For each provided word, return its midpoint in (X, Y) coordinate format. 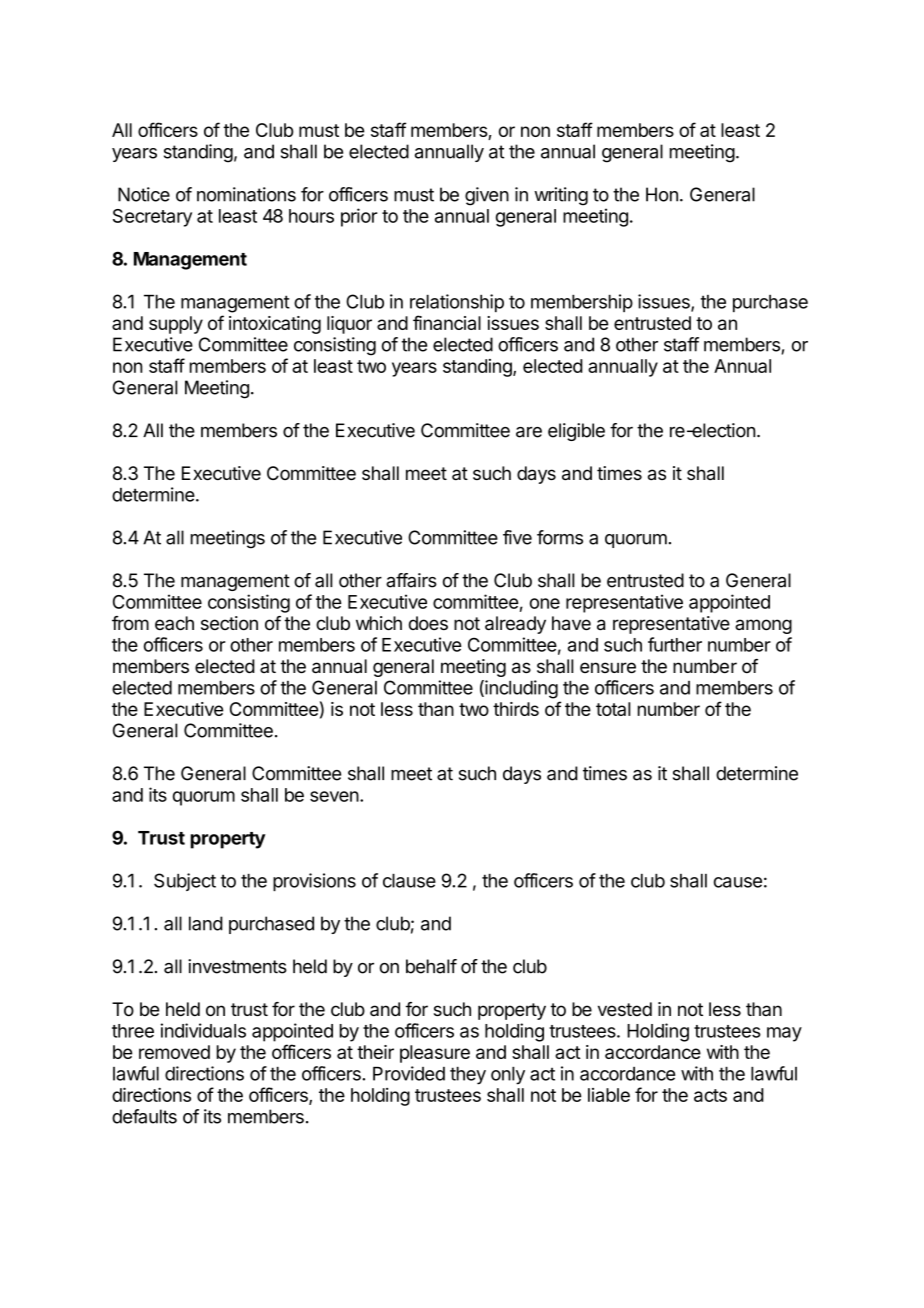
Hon (662, 194)
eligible (576, 432)
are (529, 432)
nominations (246, 194)
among (763, 626)
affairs (411, 580)
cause (738, 882)
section (229, 623)
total (613, 709)
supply (176, 325)
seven (334, 796)
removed (174, 1052)
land (206, 923)
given (487, 196)
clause (409, 881)
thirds (516, 709)
